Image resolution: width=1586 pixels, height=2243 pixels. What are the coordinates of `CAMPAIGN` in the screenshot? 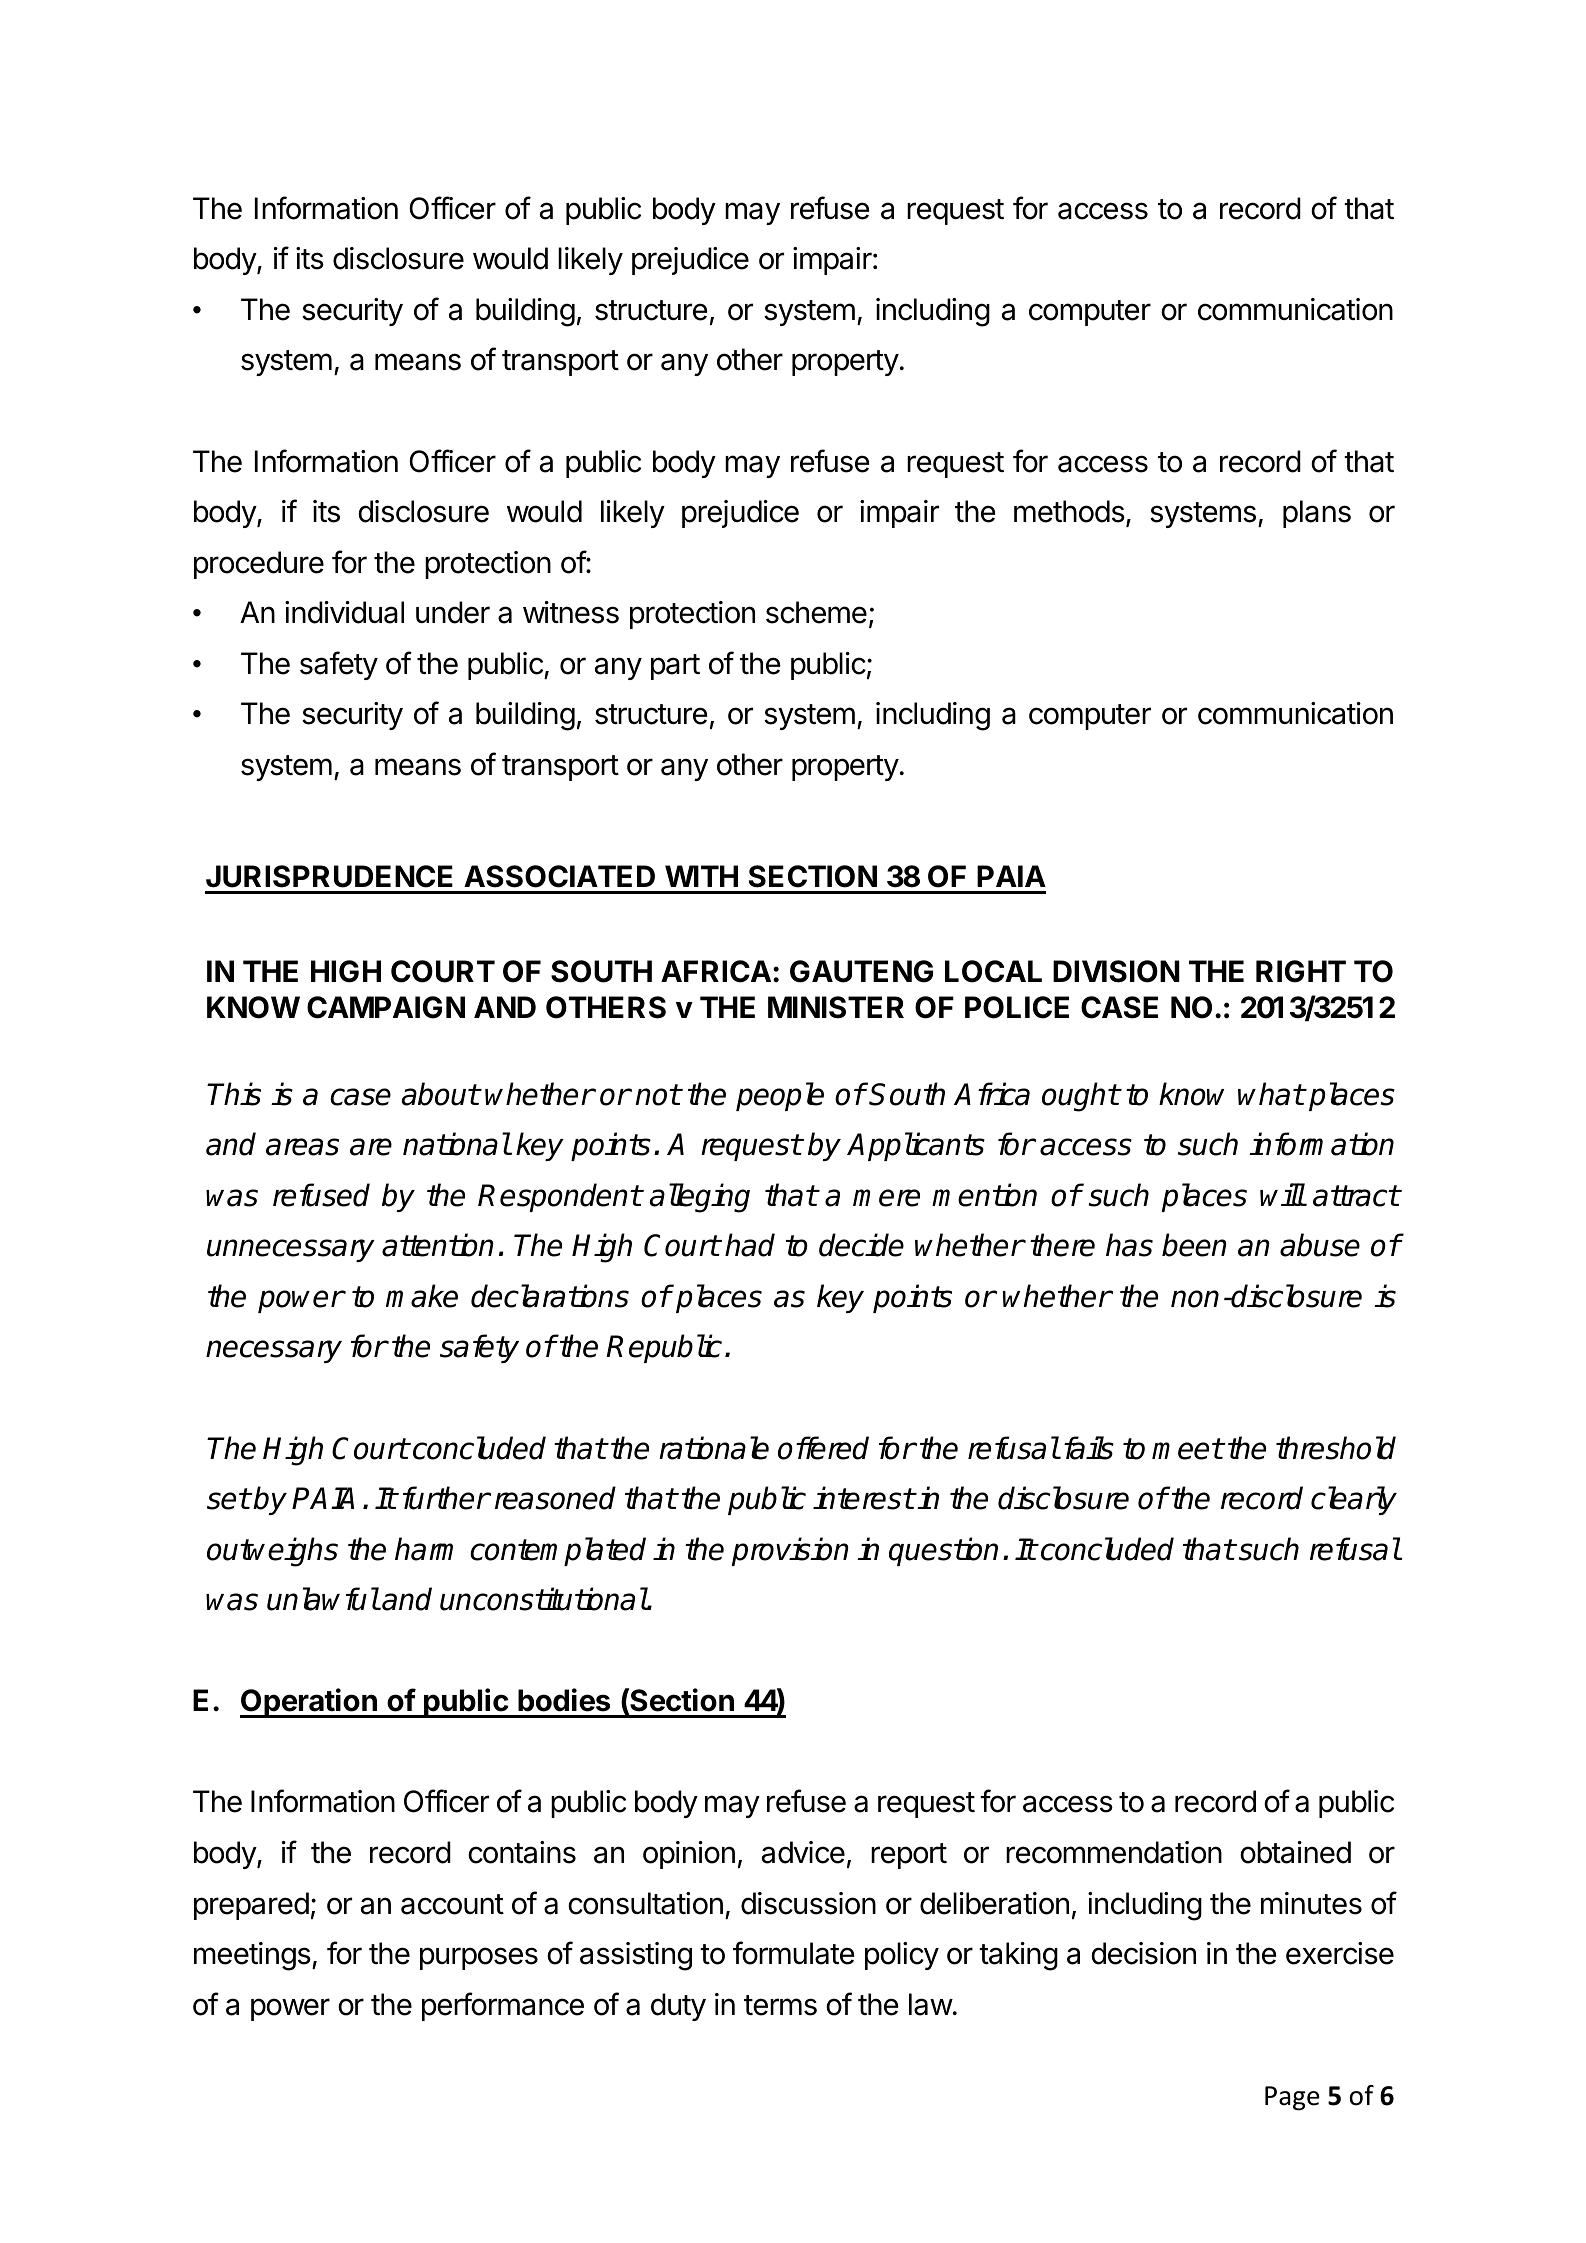 It's located at (386, 1007).
